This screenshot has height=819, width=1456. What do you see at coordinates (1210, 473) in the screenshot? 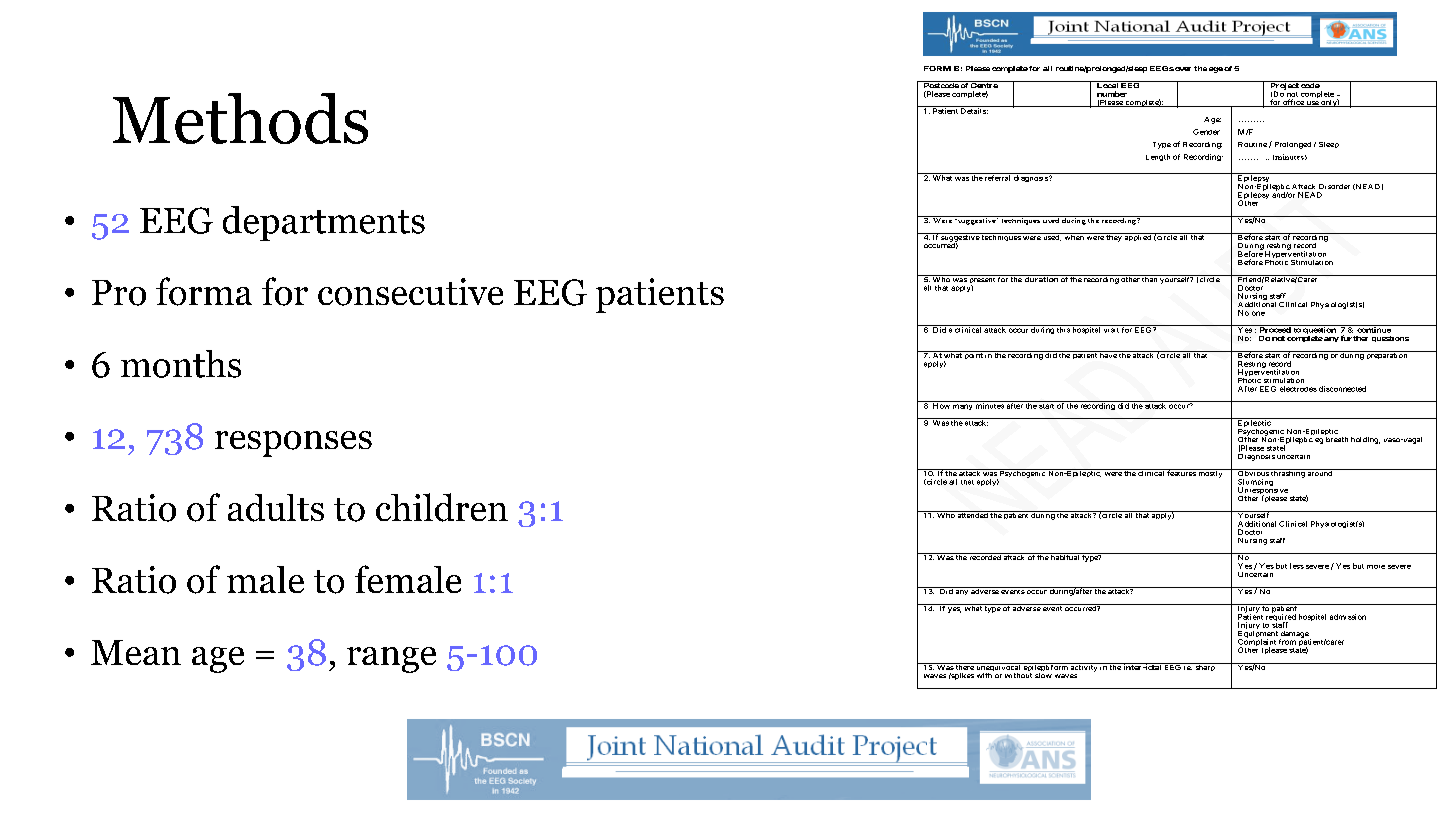
I see `mostly` at bounding box center [1210, 473].
